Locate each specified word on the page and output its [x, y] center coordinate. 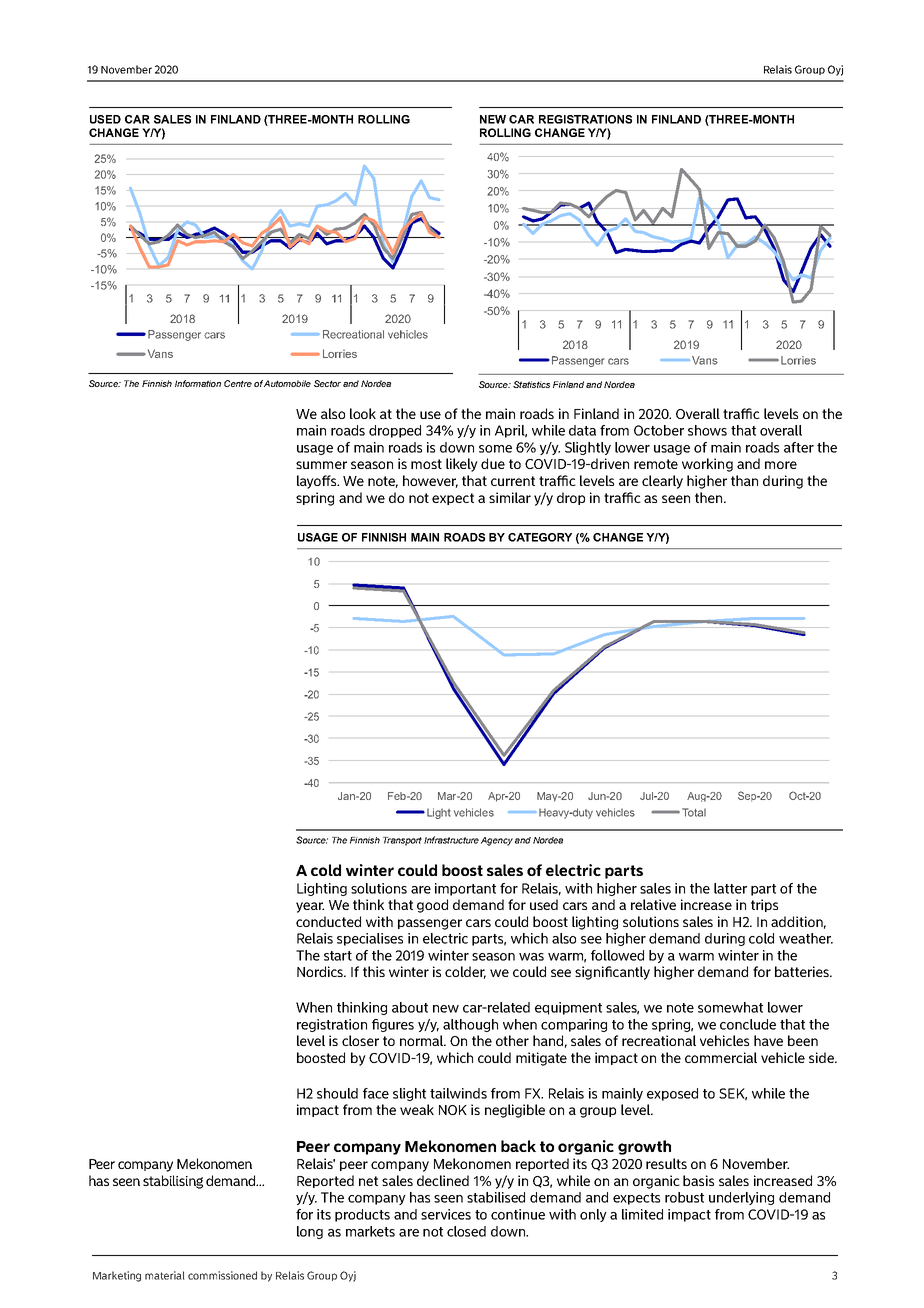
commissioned [222, 1275]
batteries [803, 971]
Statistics [531, 384]
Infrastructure [451, 840]
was [531, 957]
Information [198, 383]
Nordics [321, 971]
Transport [402, 841]
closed [466, 1231]
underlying [741, 1198]
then [710, 497]
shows [707, 430]
